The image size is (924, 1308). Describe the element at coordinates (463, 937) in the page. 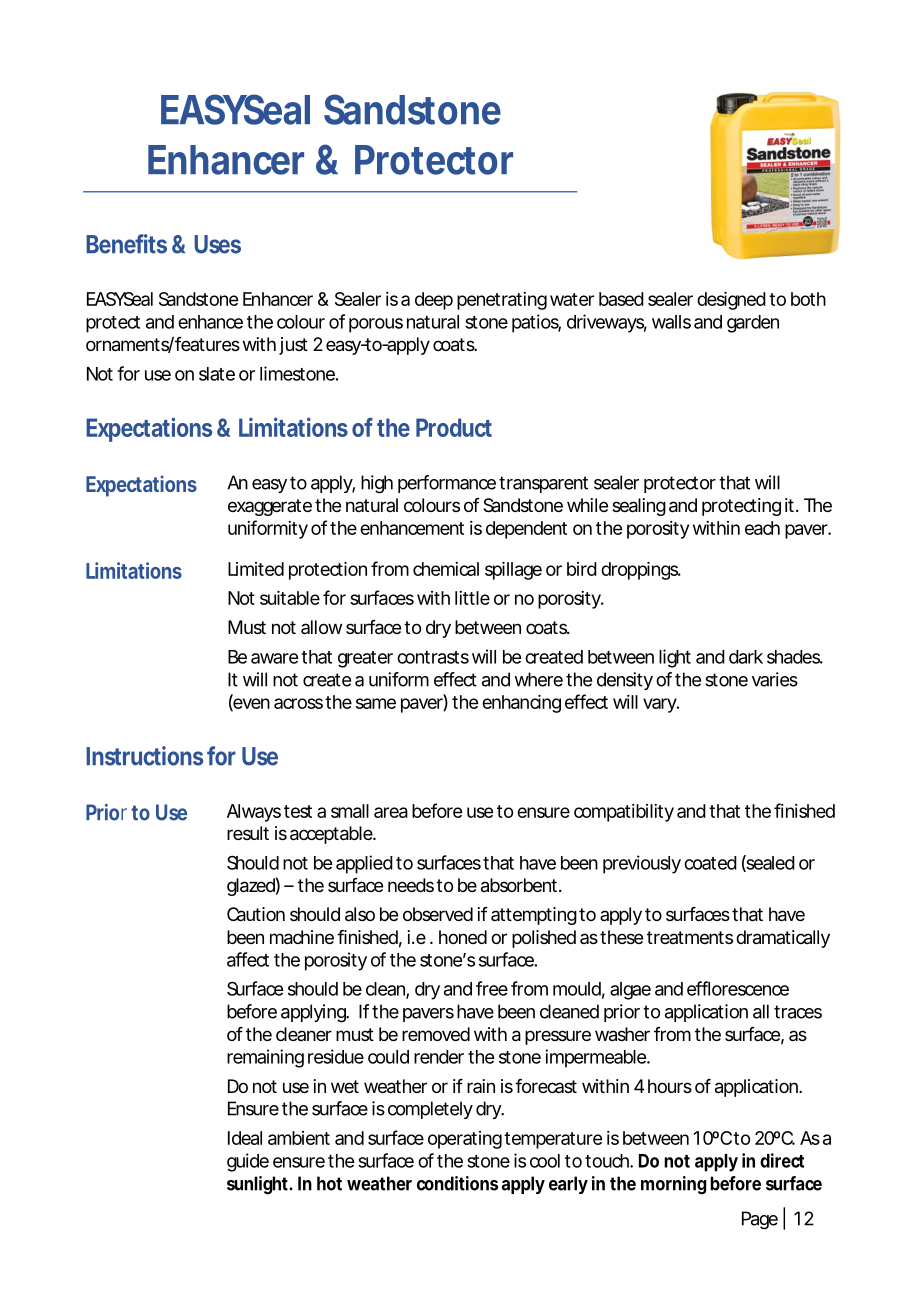

I see `honed` at that location.
